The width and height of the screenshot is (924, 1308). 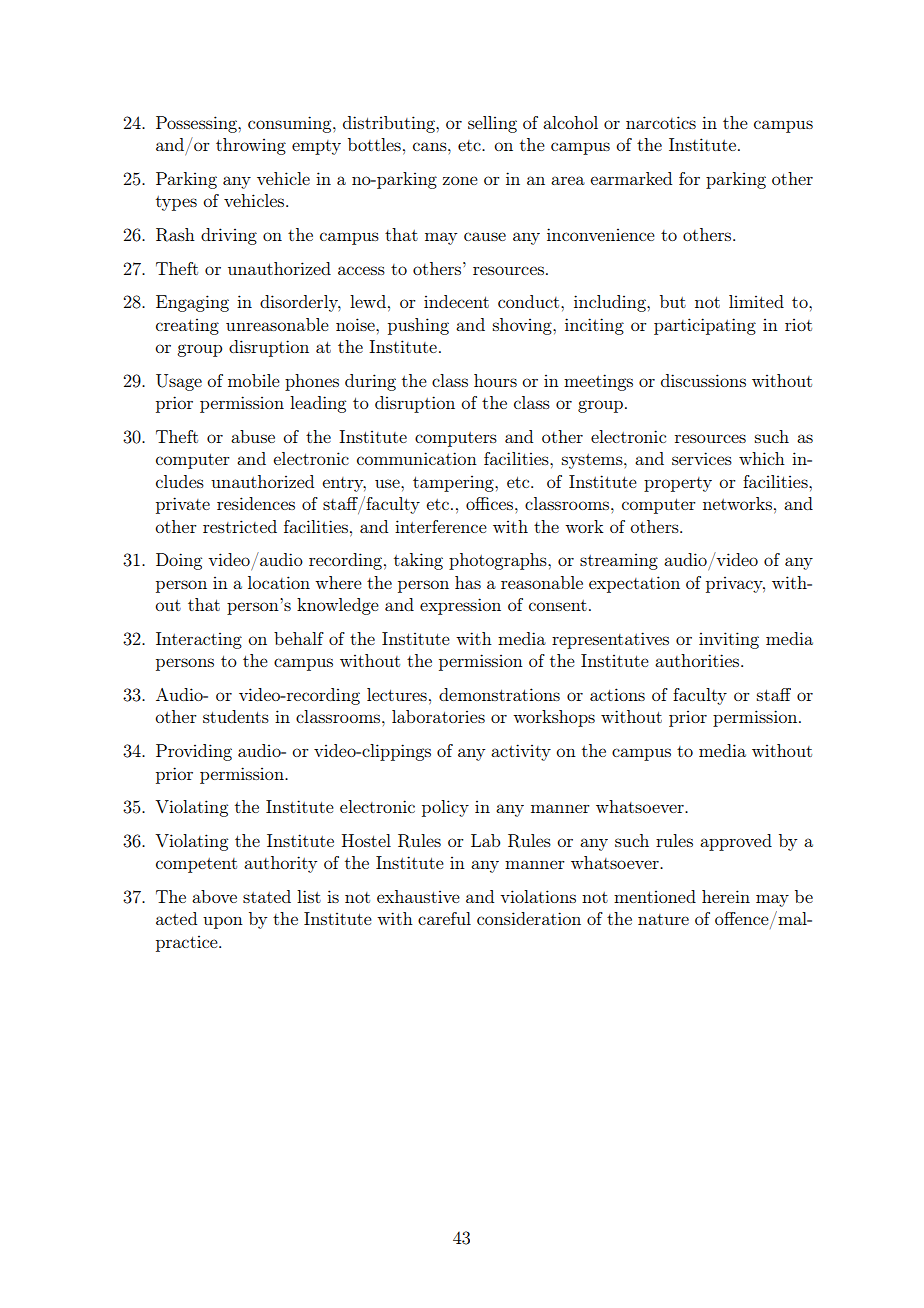 I want to click on restricted, so click(x=240, y=526).
